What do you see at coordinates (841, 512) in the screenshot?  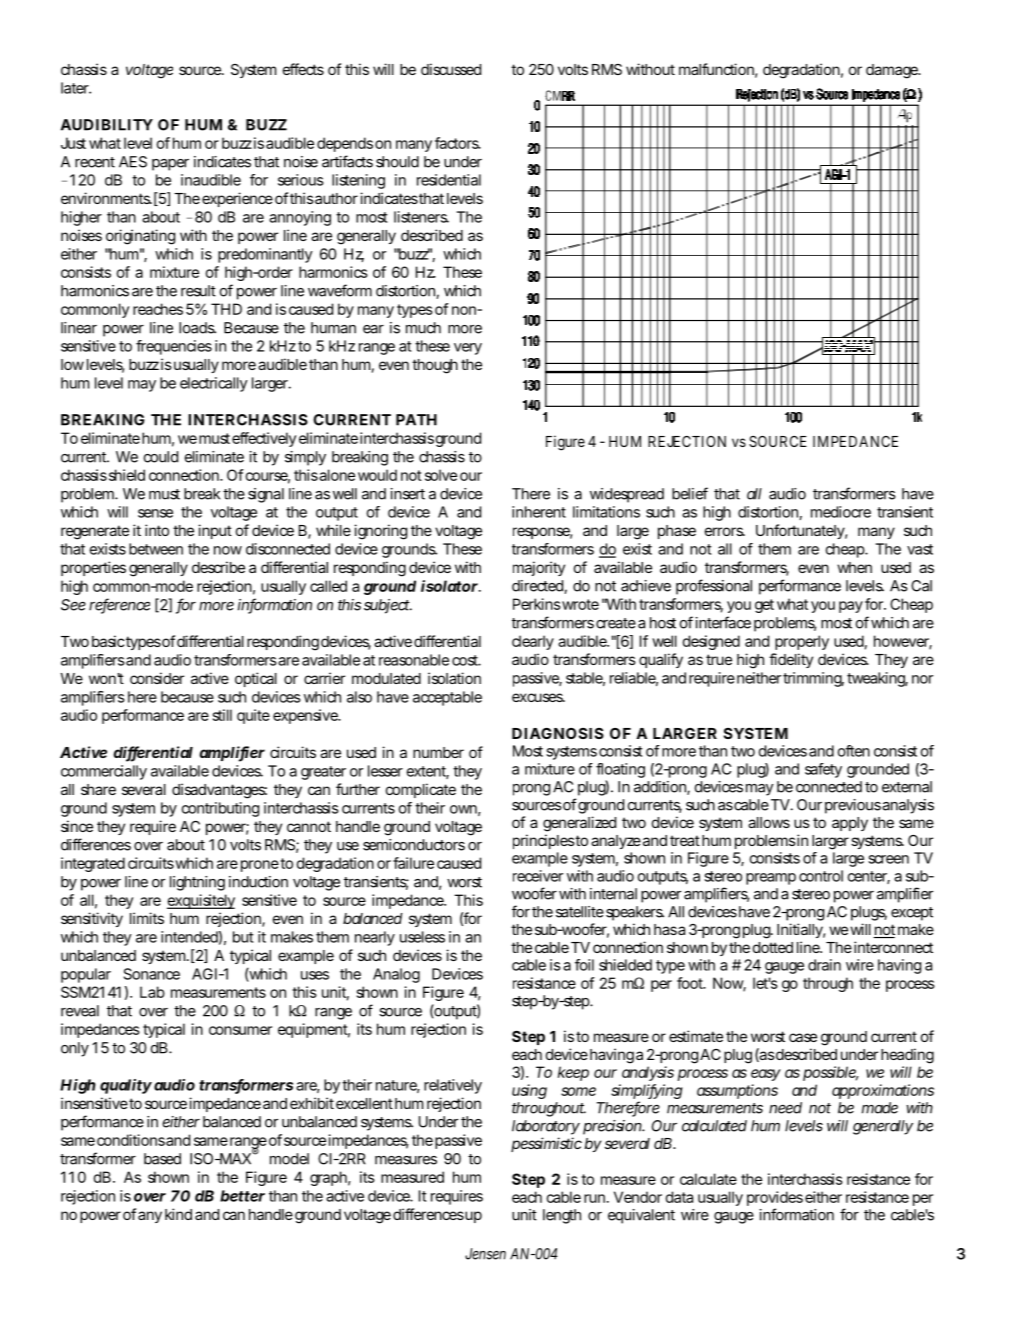 I see `mediocre` at bounding box center [841, 512].
